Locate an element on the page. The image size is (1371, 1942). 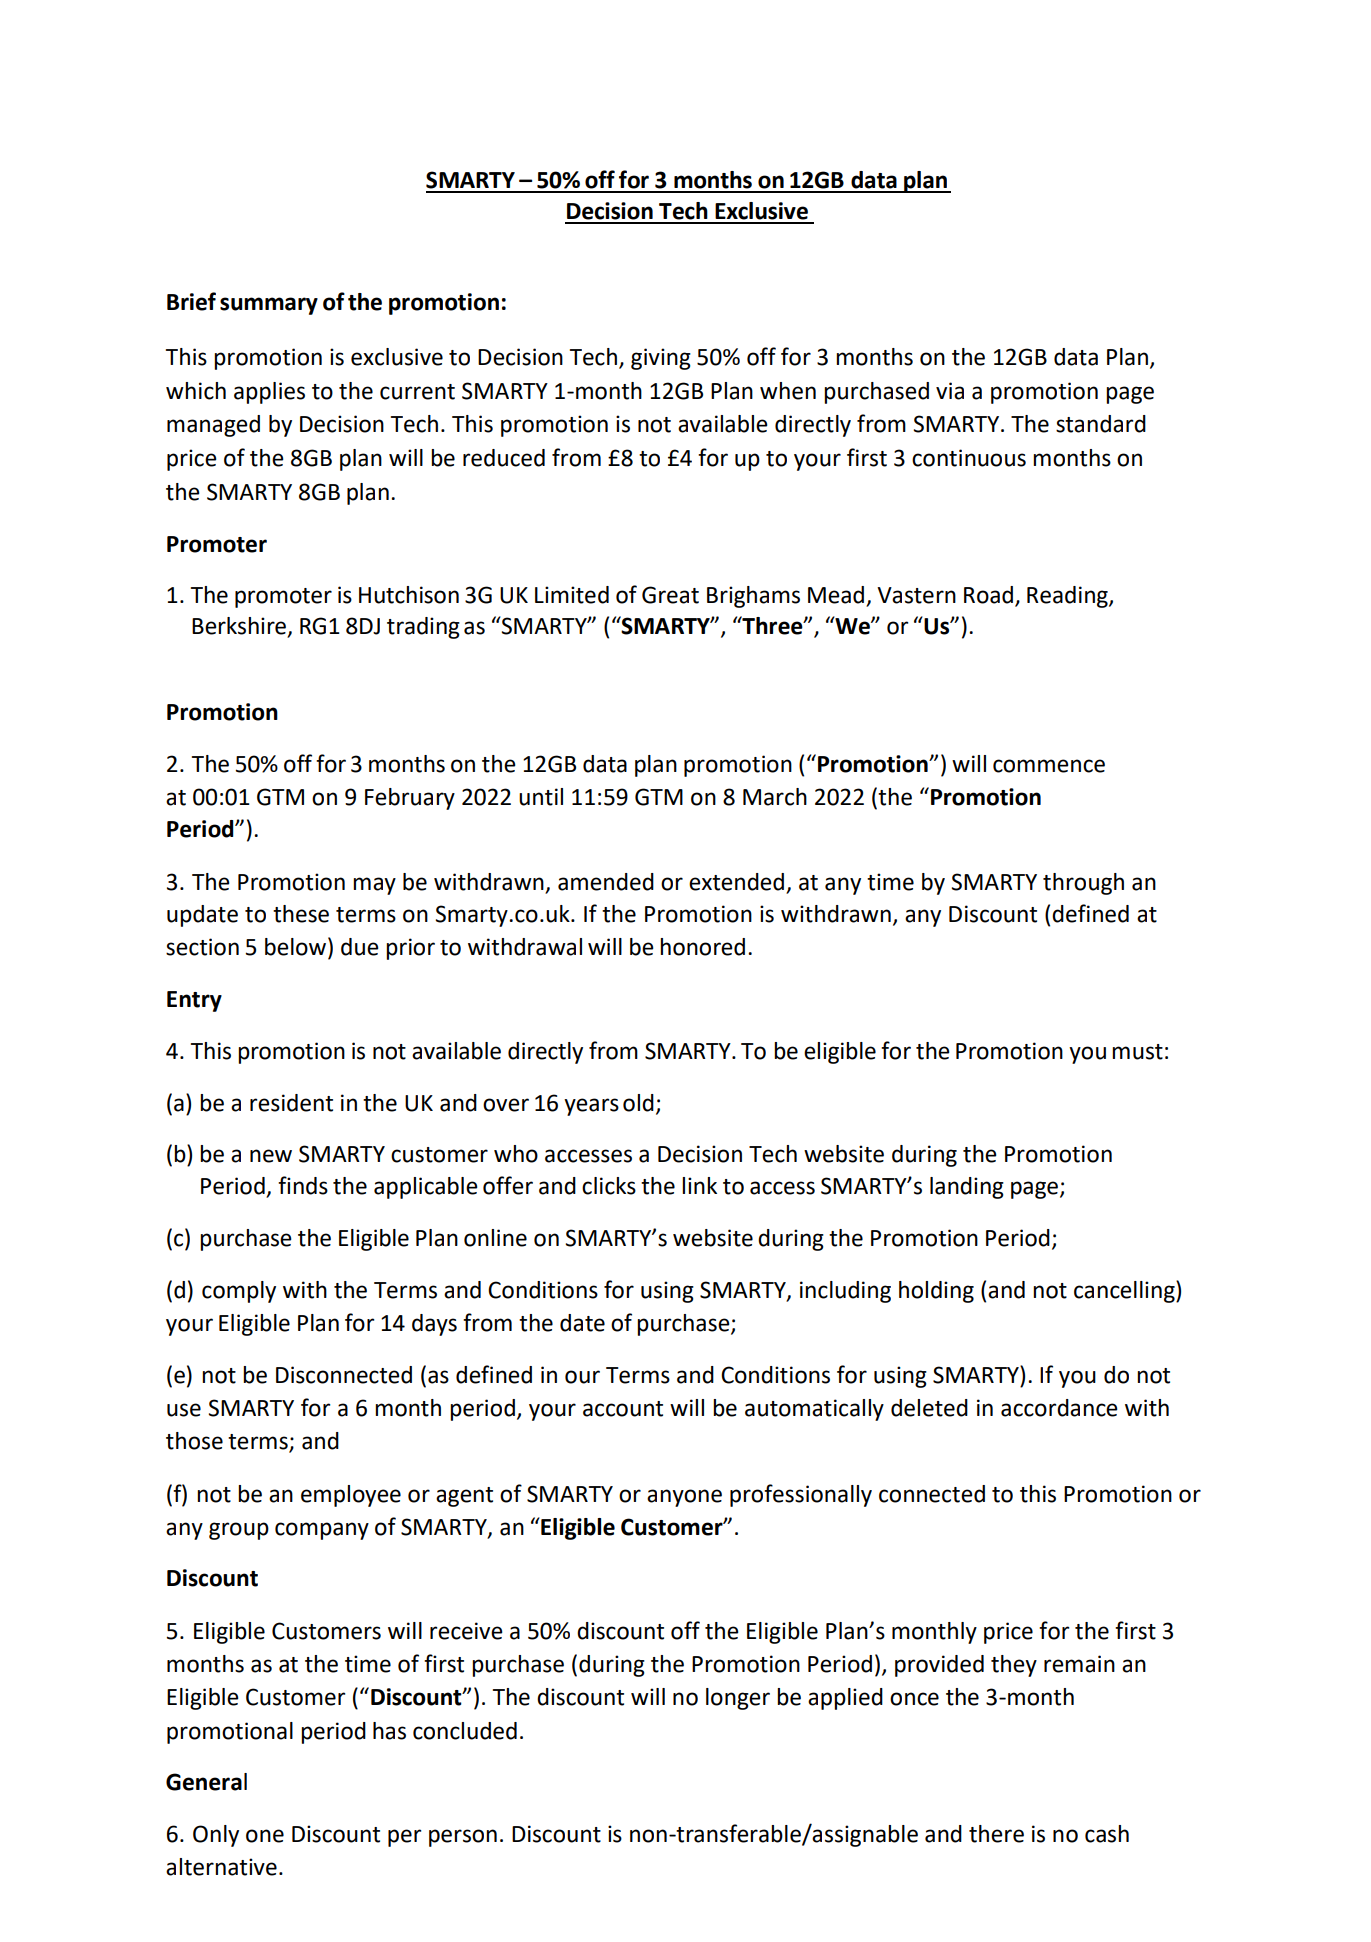
via is located at coordinates (950, 391).
